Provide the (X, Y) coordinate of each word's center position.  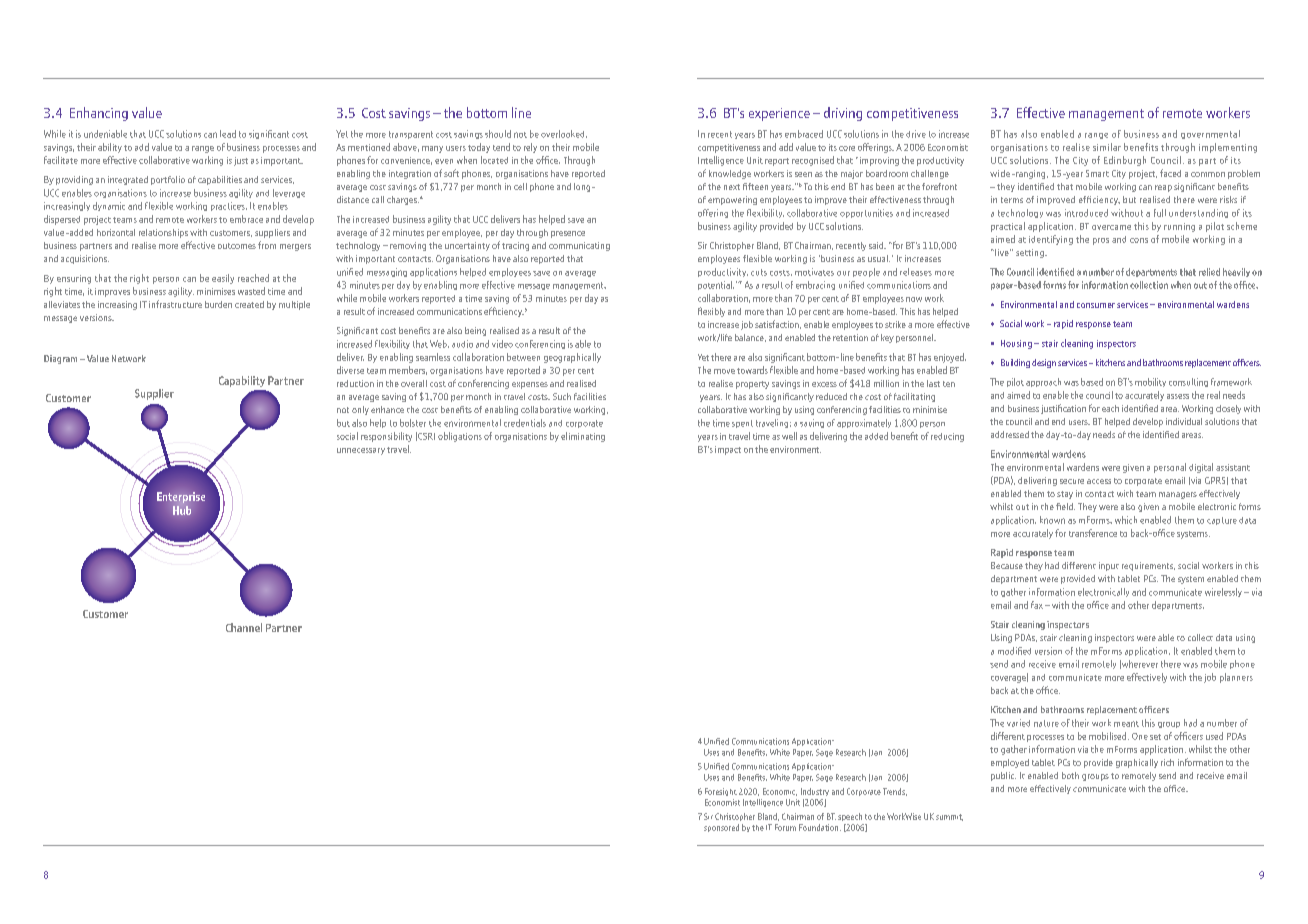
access (1099, 481)
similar (1107, 147)
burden (218, 304)
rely (530, 148)
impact (728, 450)
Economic (780, 792)
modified (1014, 651)
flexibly (711, 312)
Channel (244, 627)
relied (1209, 272)
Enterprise (181, 498)
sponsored (721, 828)
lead (228, 134)
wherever (1139, 664)
